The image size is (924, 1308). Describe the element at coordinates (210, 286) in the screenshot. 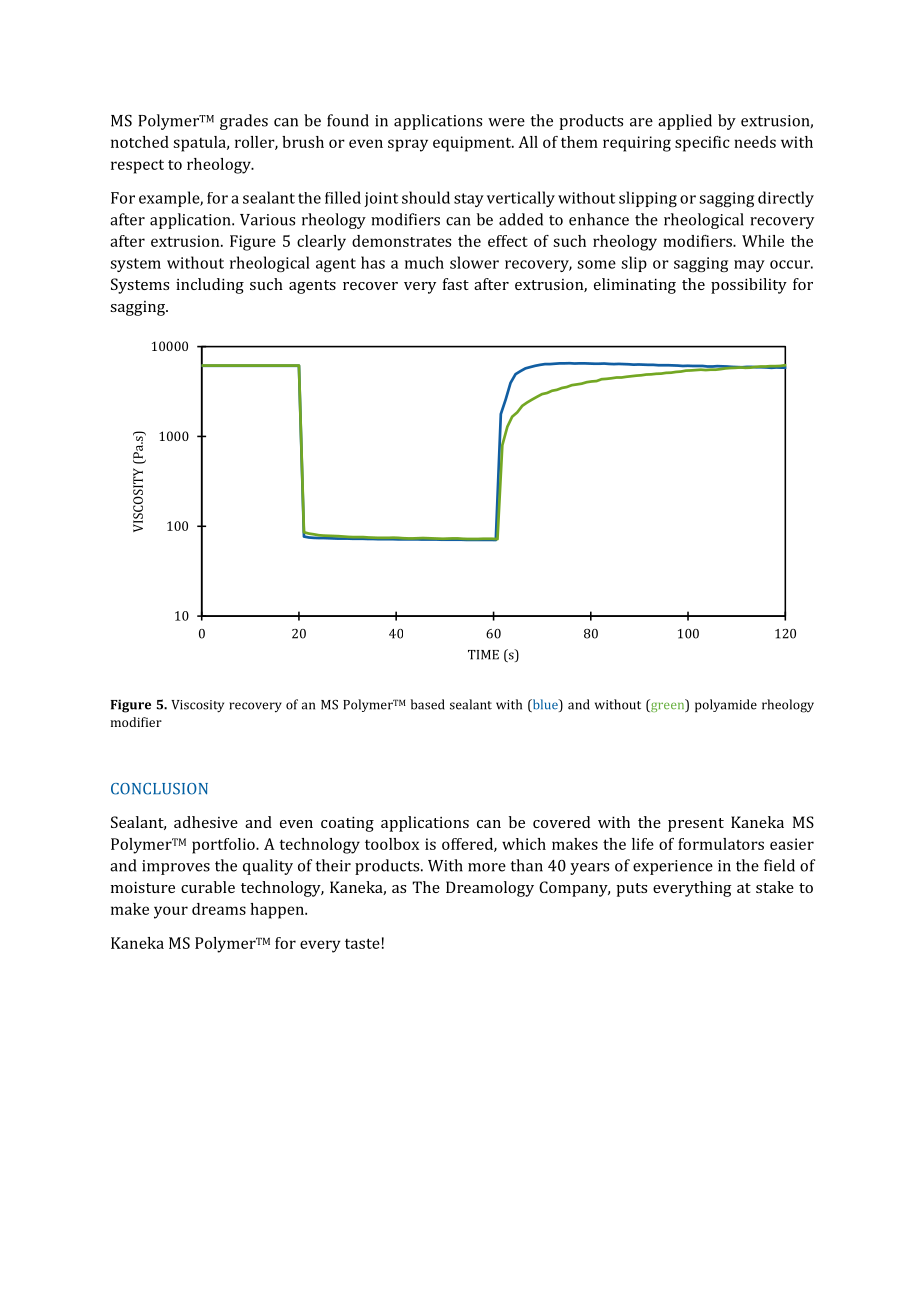

I see `including` at that location.
